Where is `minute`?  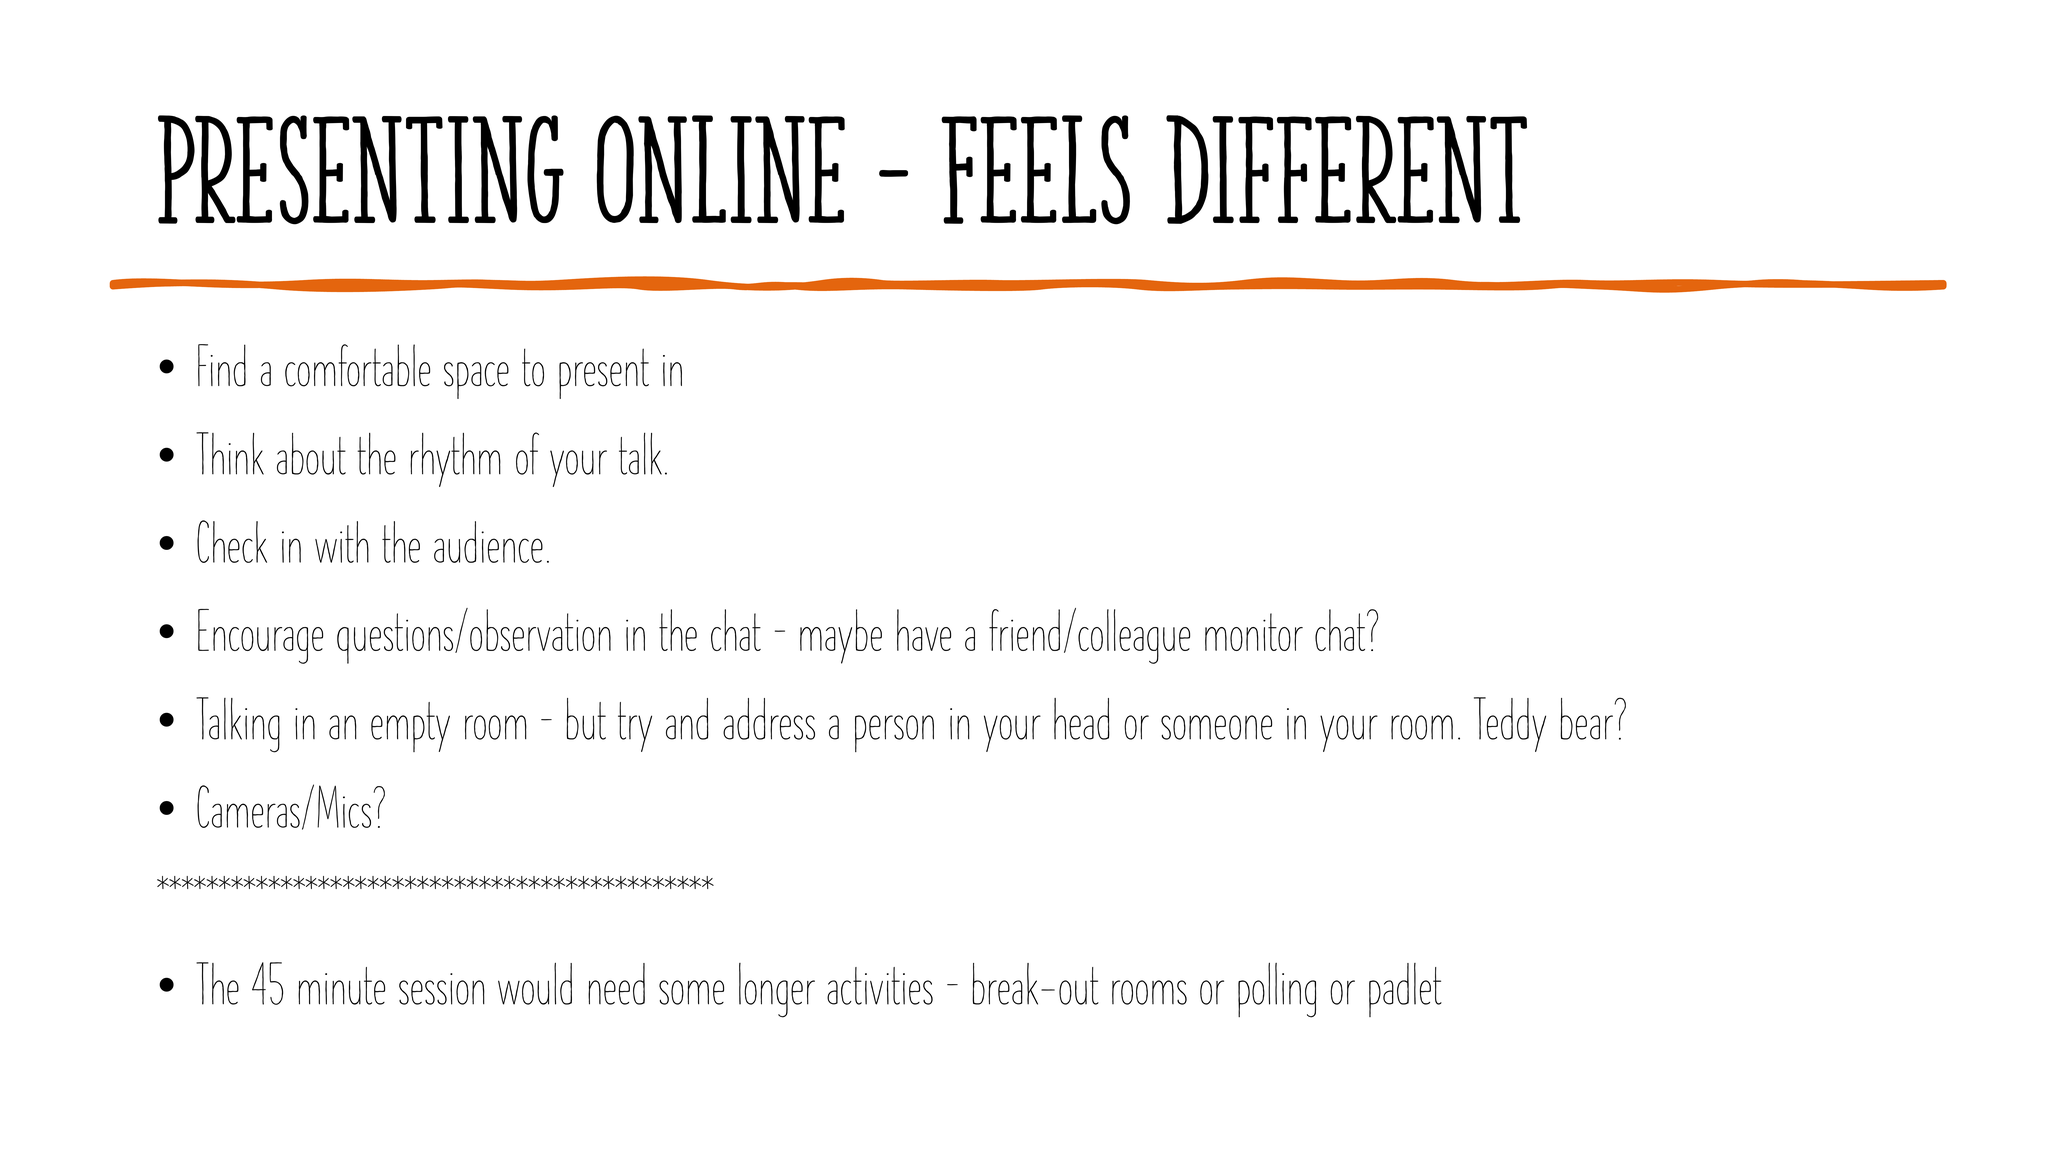
minute is located at coordinates (341, 986).
